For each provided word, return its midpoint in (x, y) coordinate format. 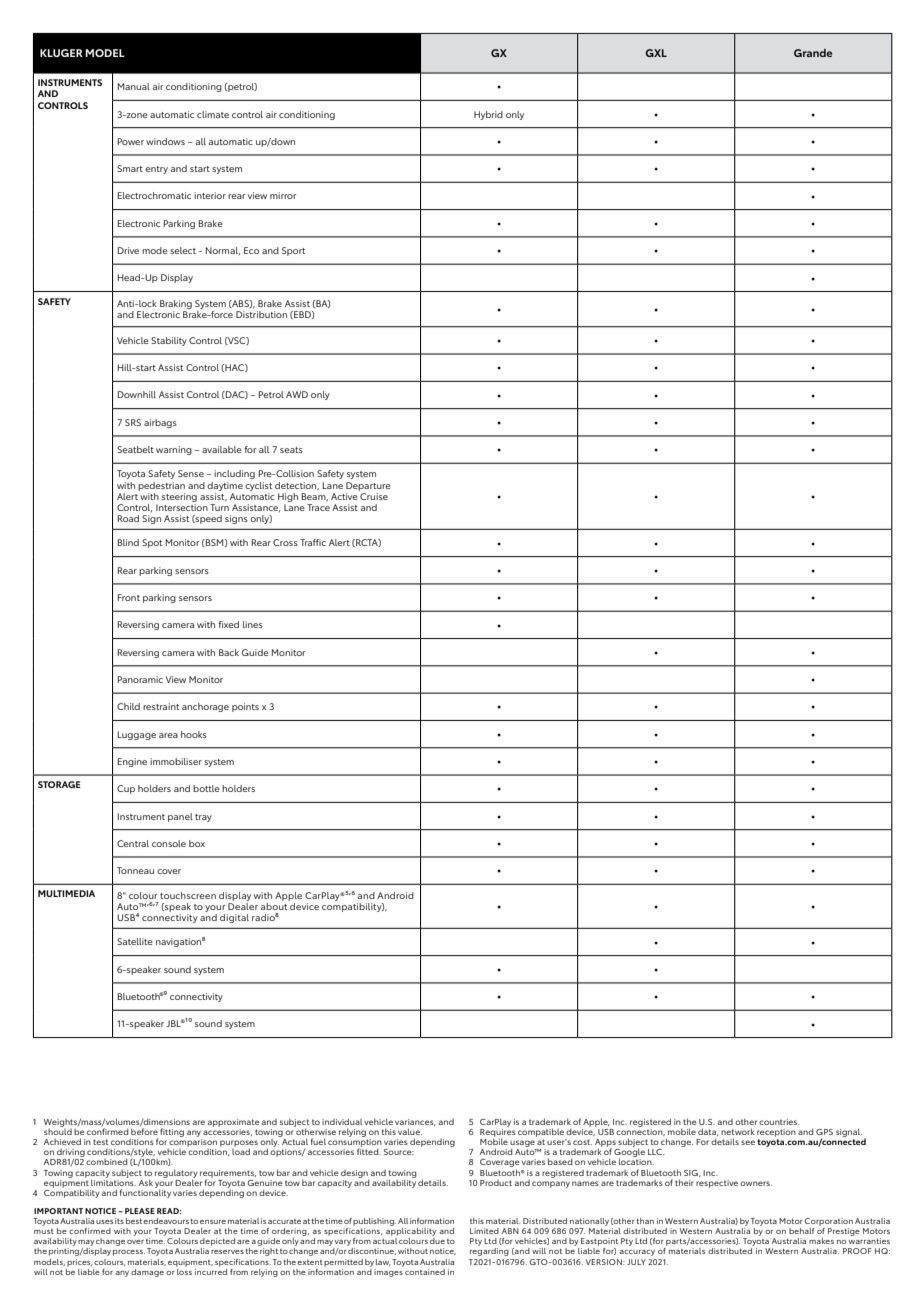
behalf (802, 1231)
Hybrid (488, 115)
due (437, 1241)
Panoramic (140, 679)
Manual (134, 86)
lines (253, 624)
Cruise (374, 496)
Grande (813, 53)
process (129, 1253)
